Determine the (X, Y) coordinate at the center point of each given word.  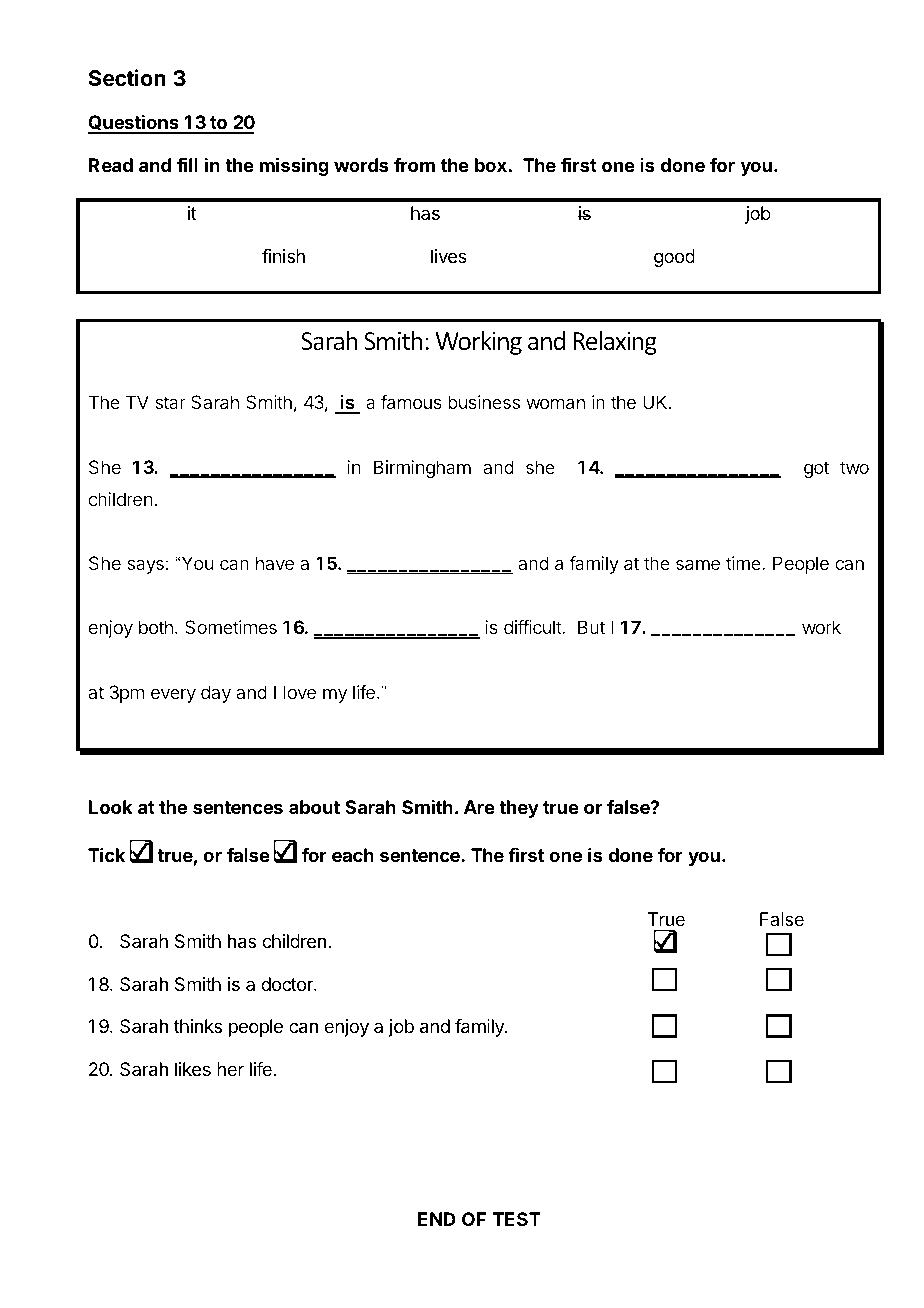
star (170, 402)
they (519, 809)
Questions (134, 124)
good (674, 258)
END (437, 1219)
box (491, 165)
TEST (517, 1219)
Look (111, 807)
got (816, 469)
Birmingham (422, 469)
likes (193, 1069)
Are (479, 807)
